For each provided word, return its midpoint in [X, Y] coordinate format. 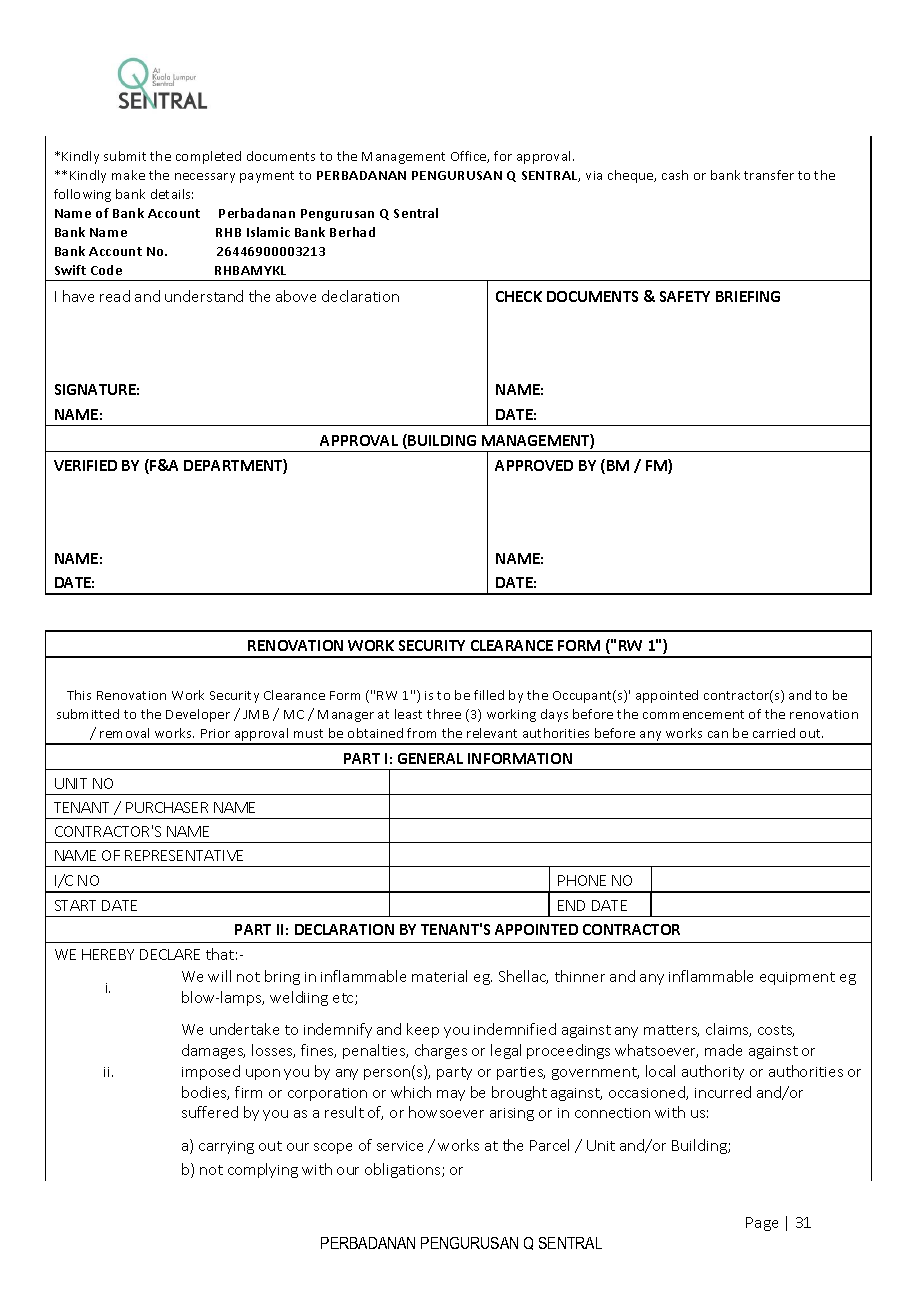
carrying [226, 1147]
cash [675, 175]
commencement [693, 714]
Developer [198, 715]
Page [762, 1224]
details [172, 194]
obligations [404, 1170]
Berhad [352, 232]
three [444, 714]
